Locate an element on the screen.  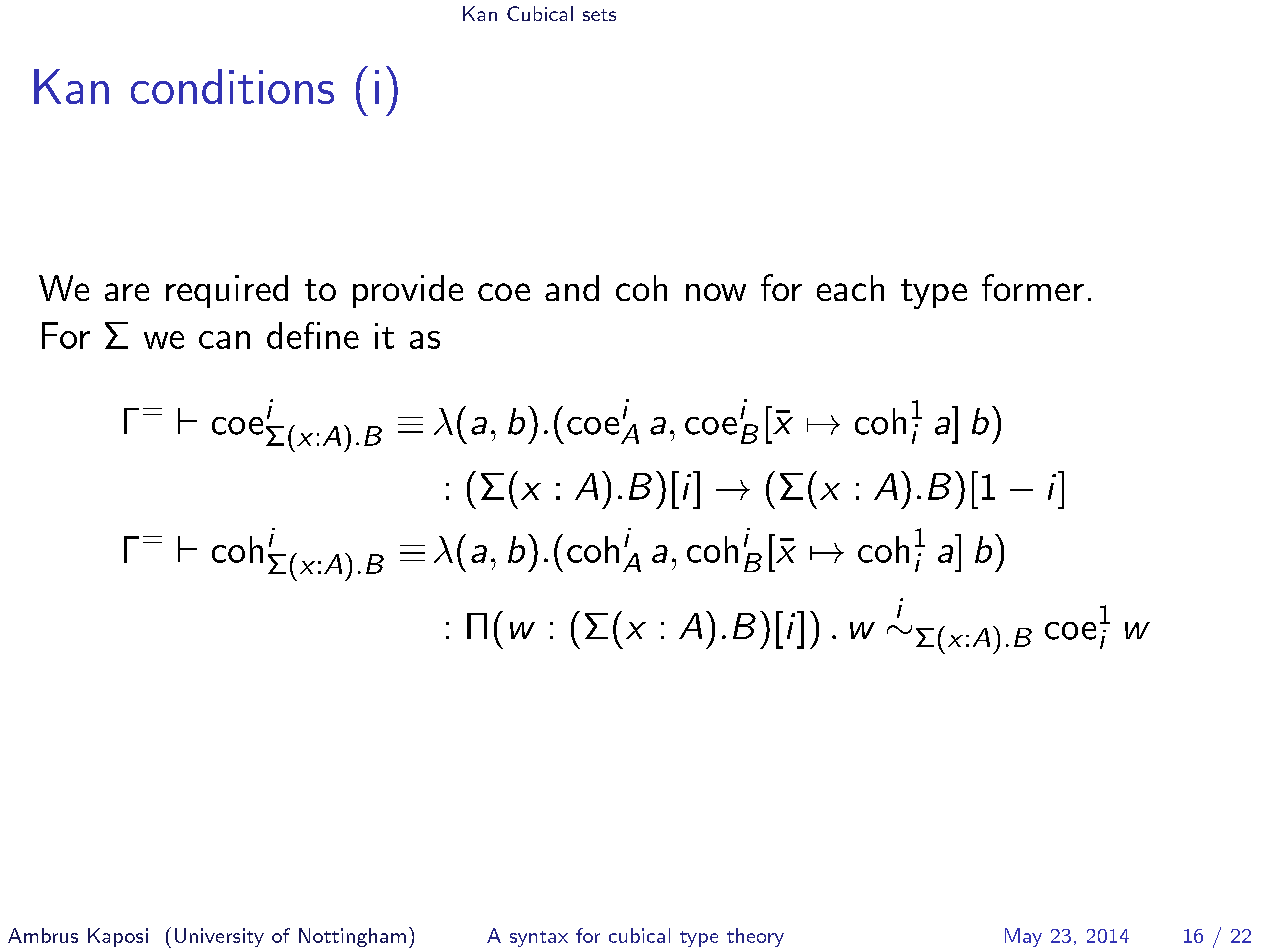
define is located at coordinates (313, 335).
